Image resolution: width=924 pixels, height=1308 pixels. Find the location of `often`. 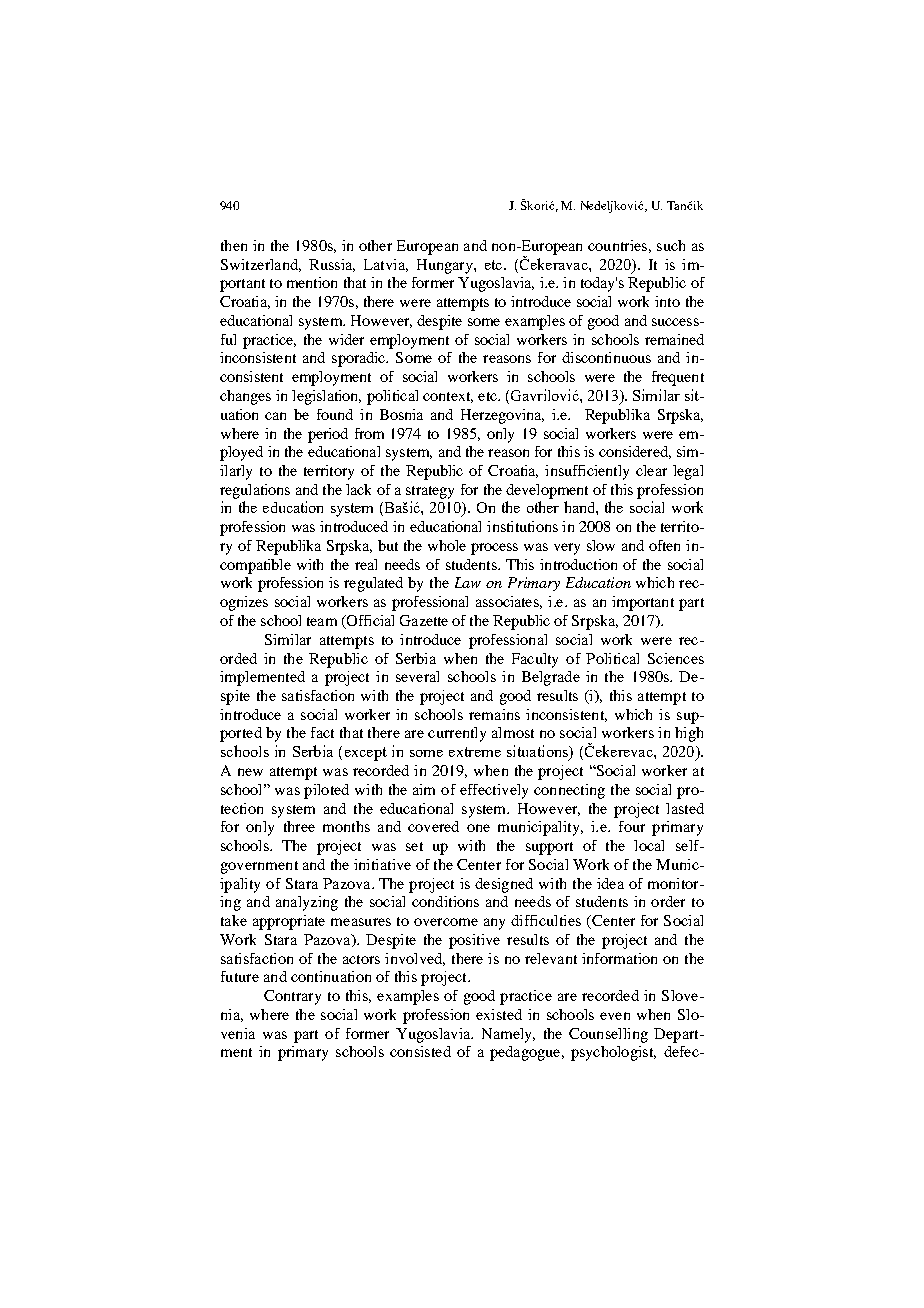

often is located at coordinates (664, 545).
